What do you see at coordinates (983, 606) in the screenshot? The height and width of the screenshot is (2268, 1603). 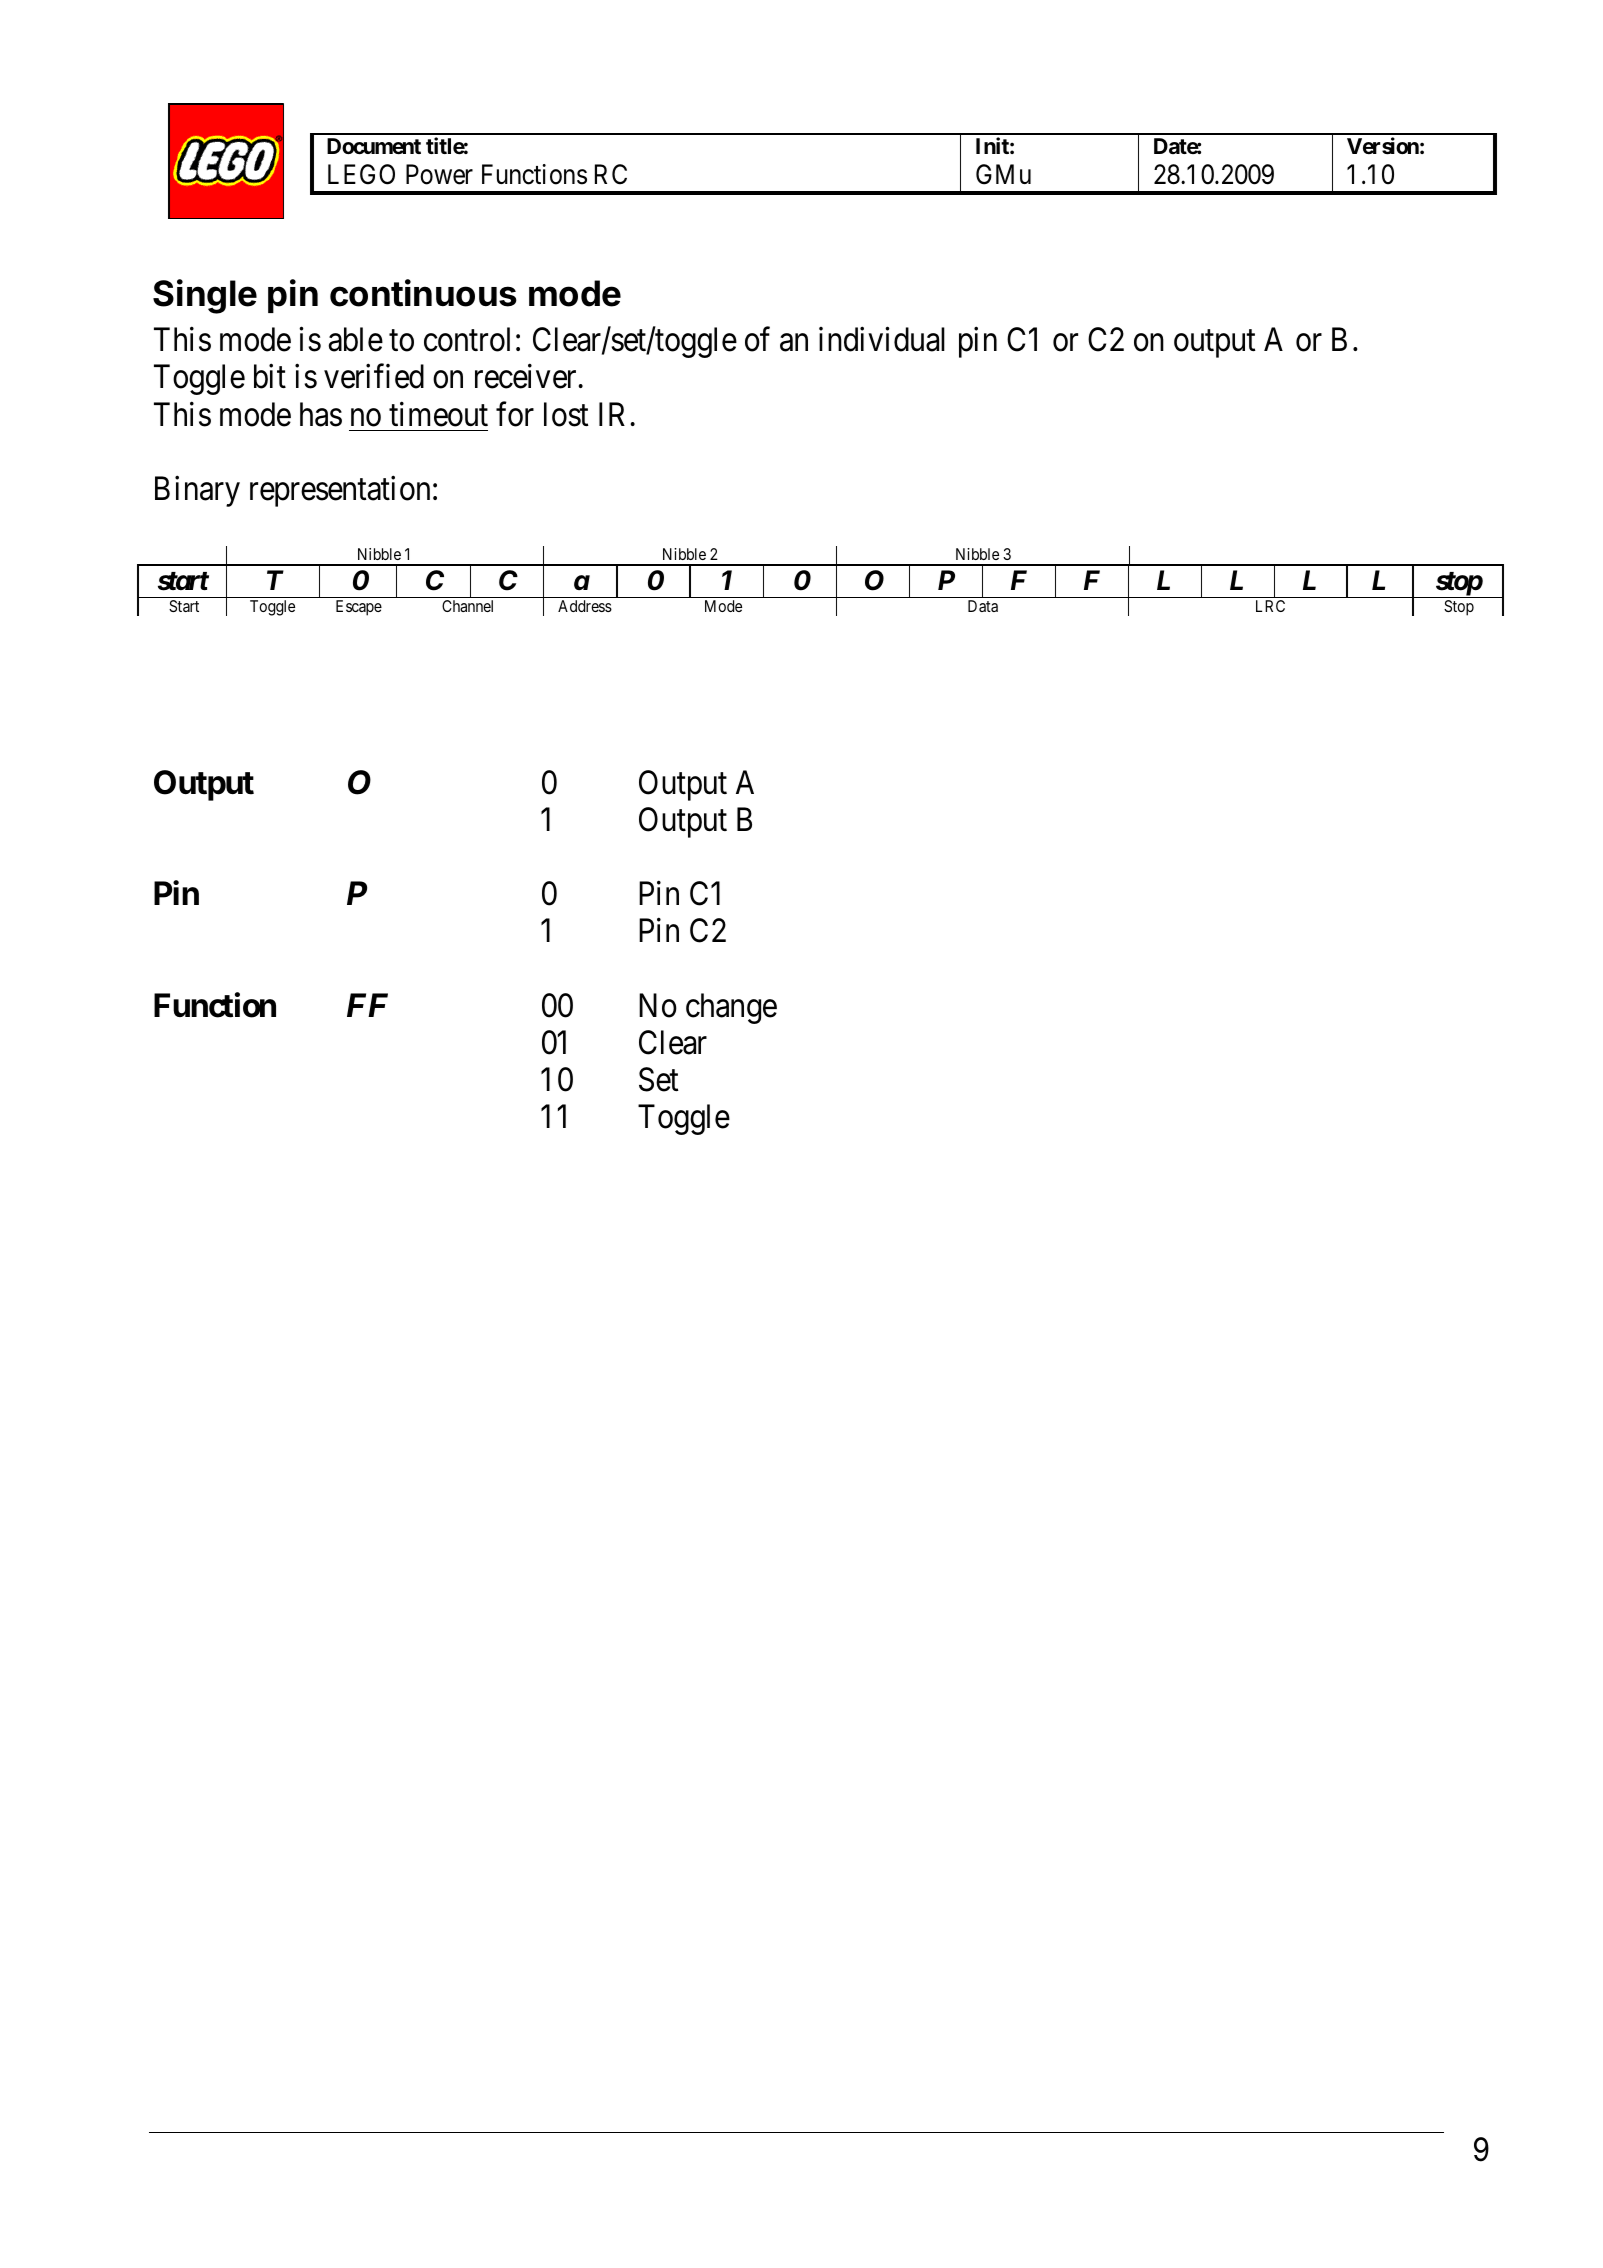 I see `Data` at bounding box center [983, 606].
